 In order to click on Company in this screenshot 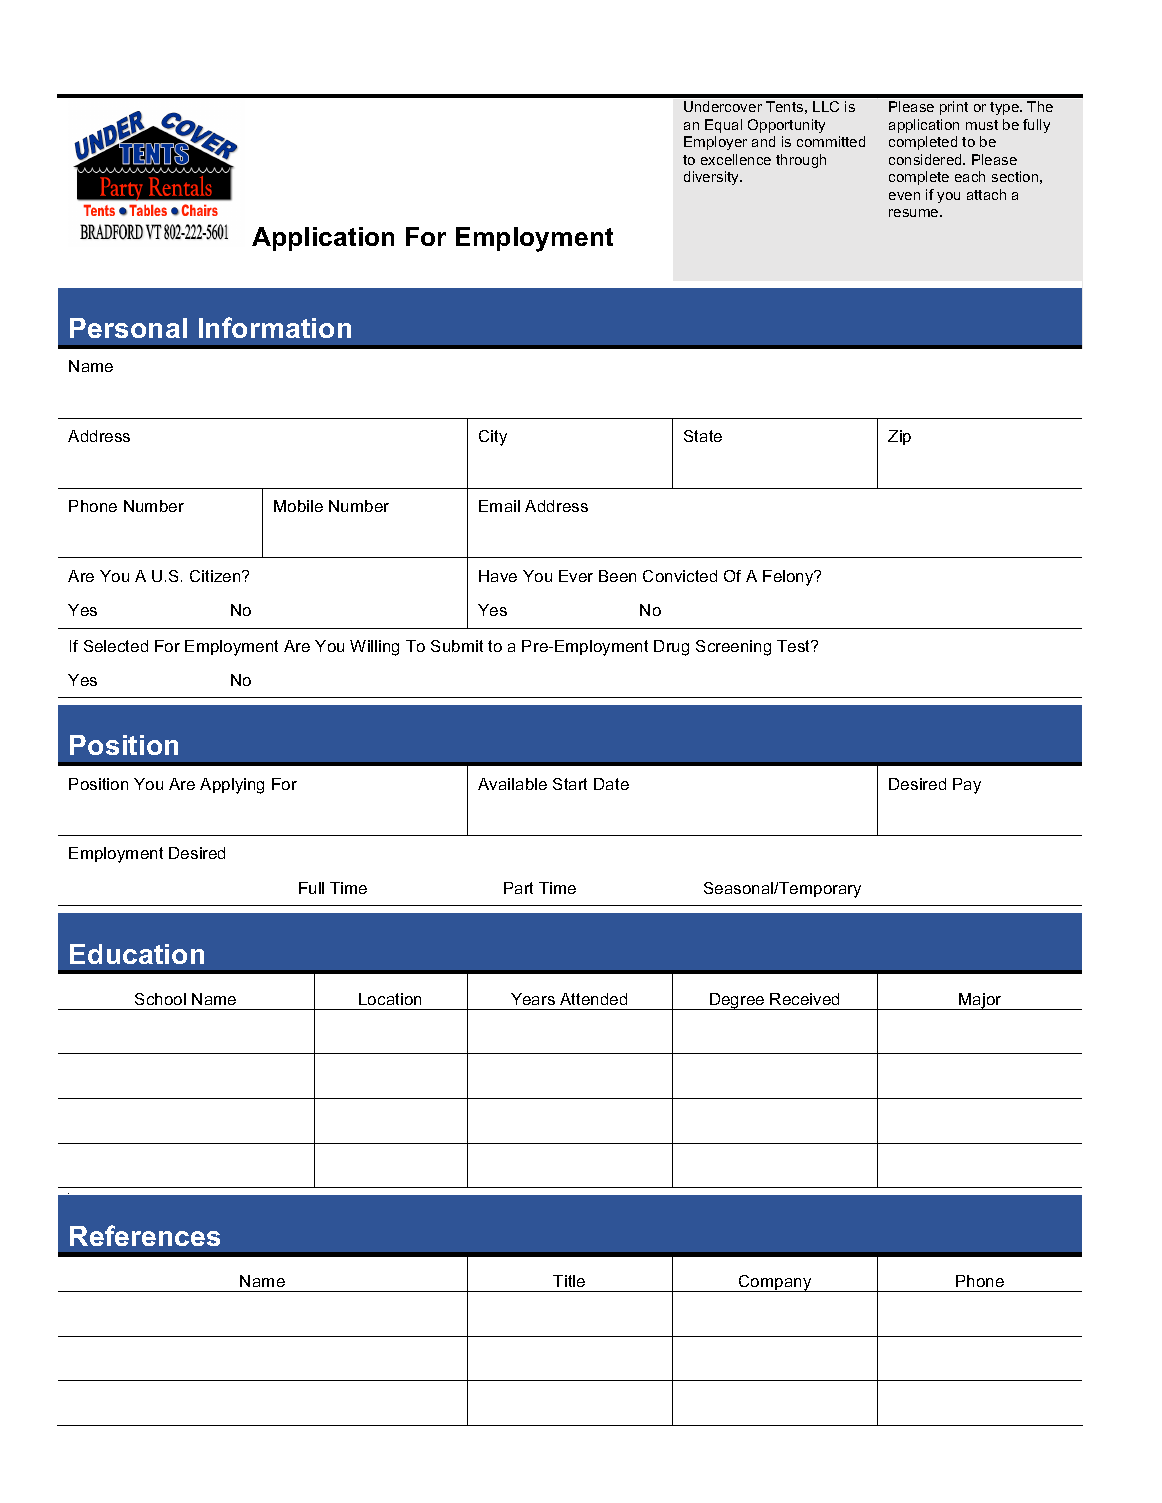, I will do `click(775, 1283)`.
